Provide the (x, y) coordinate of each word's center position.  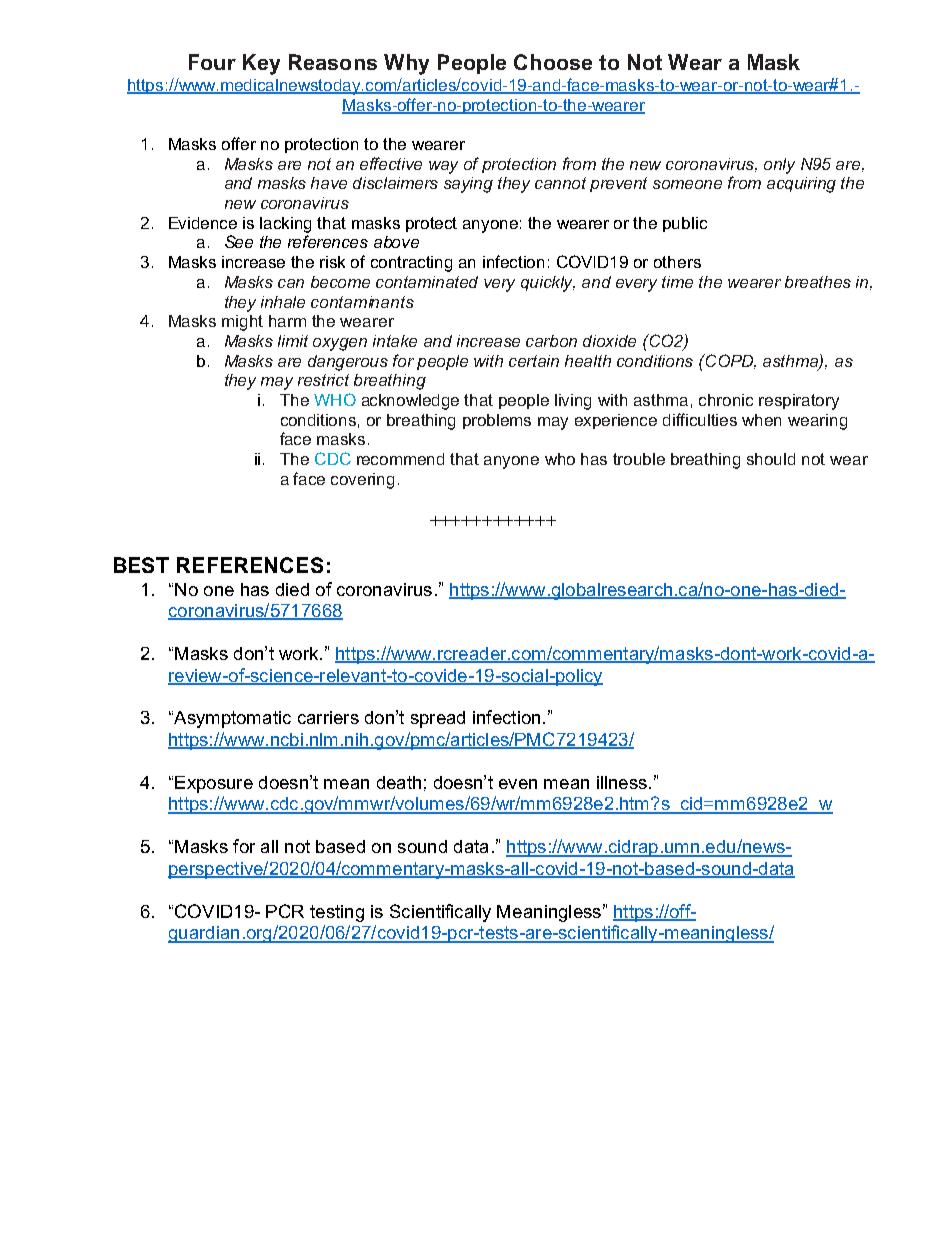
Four (212, 62)
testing (337, 913)
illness (622, 782)
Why (406, 64)
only (779, 166)
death (399, 782)
